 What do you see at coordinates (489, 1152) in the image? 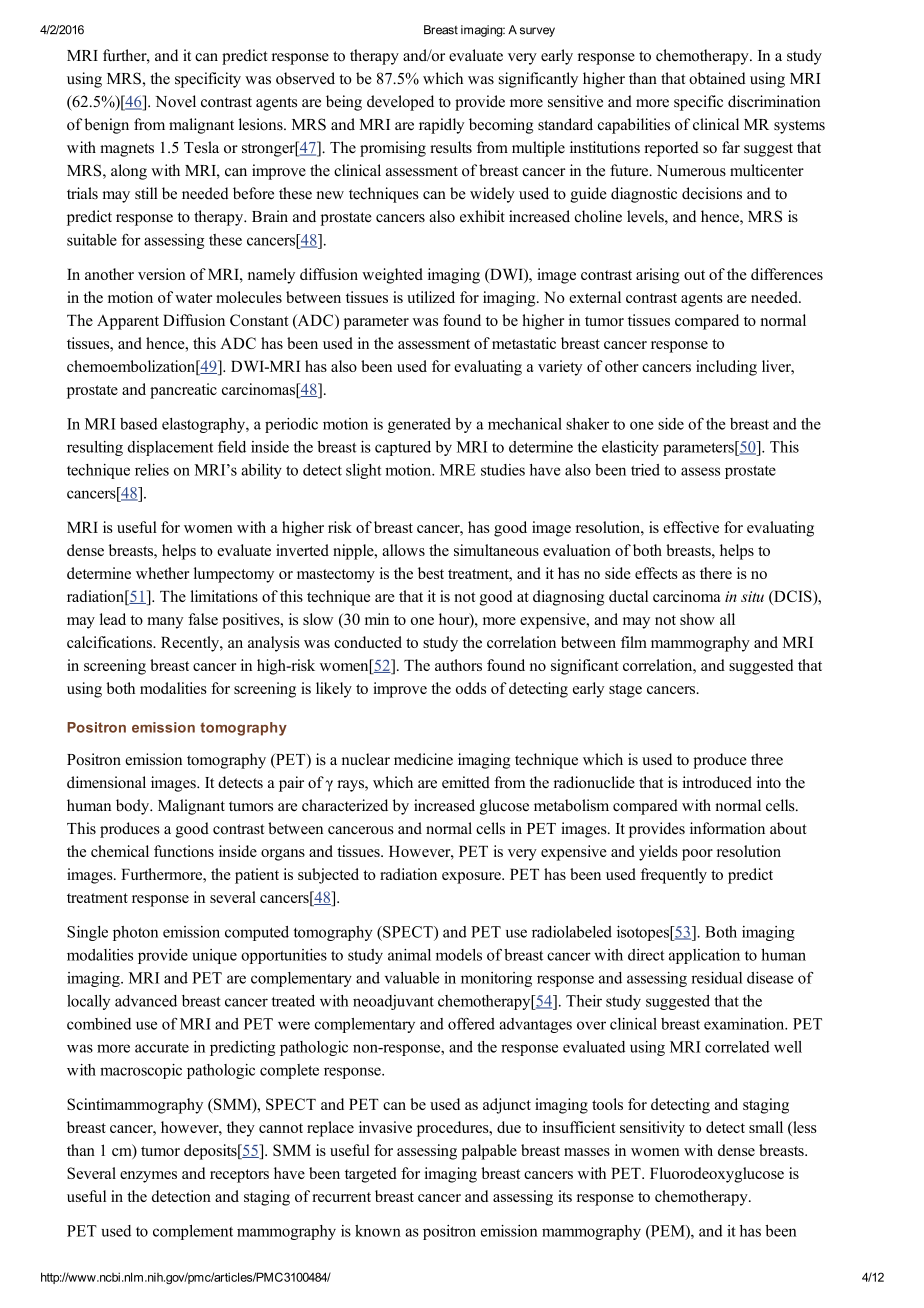
I see `palpable` at bounding box center [489, 1152].
